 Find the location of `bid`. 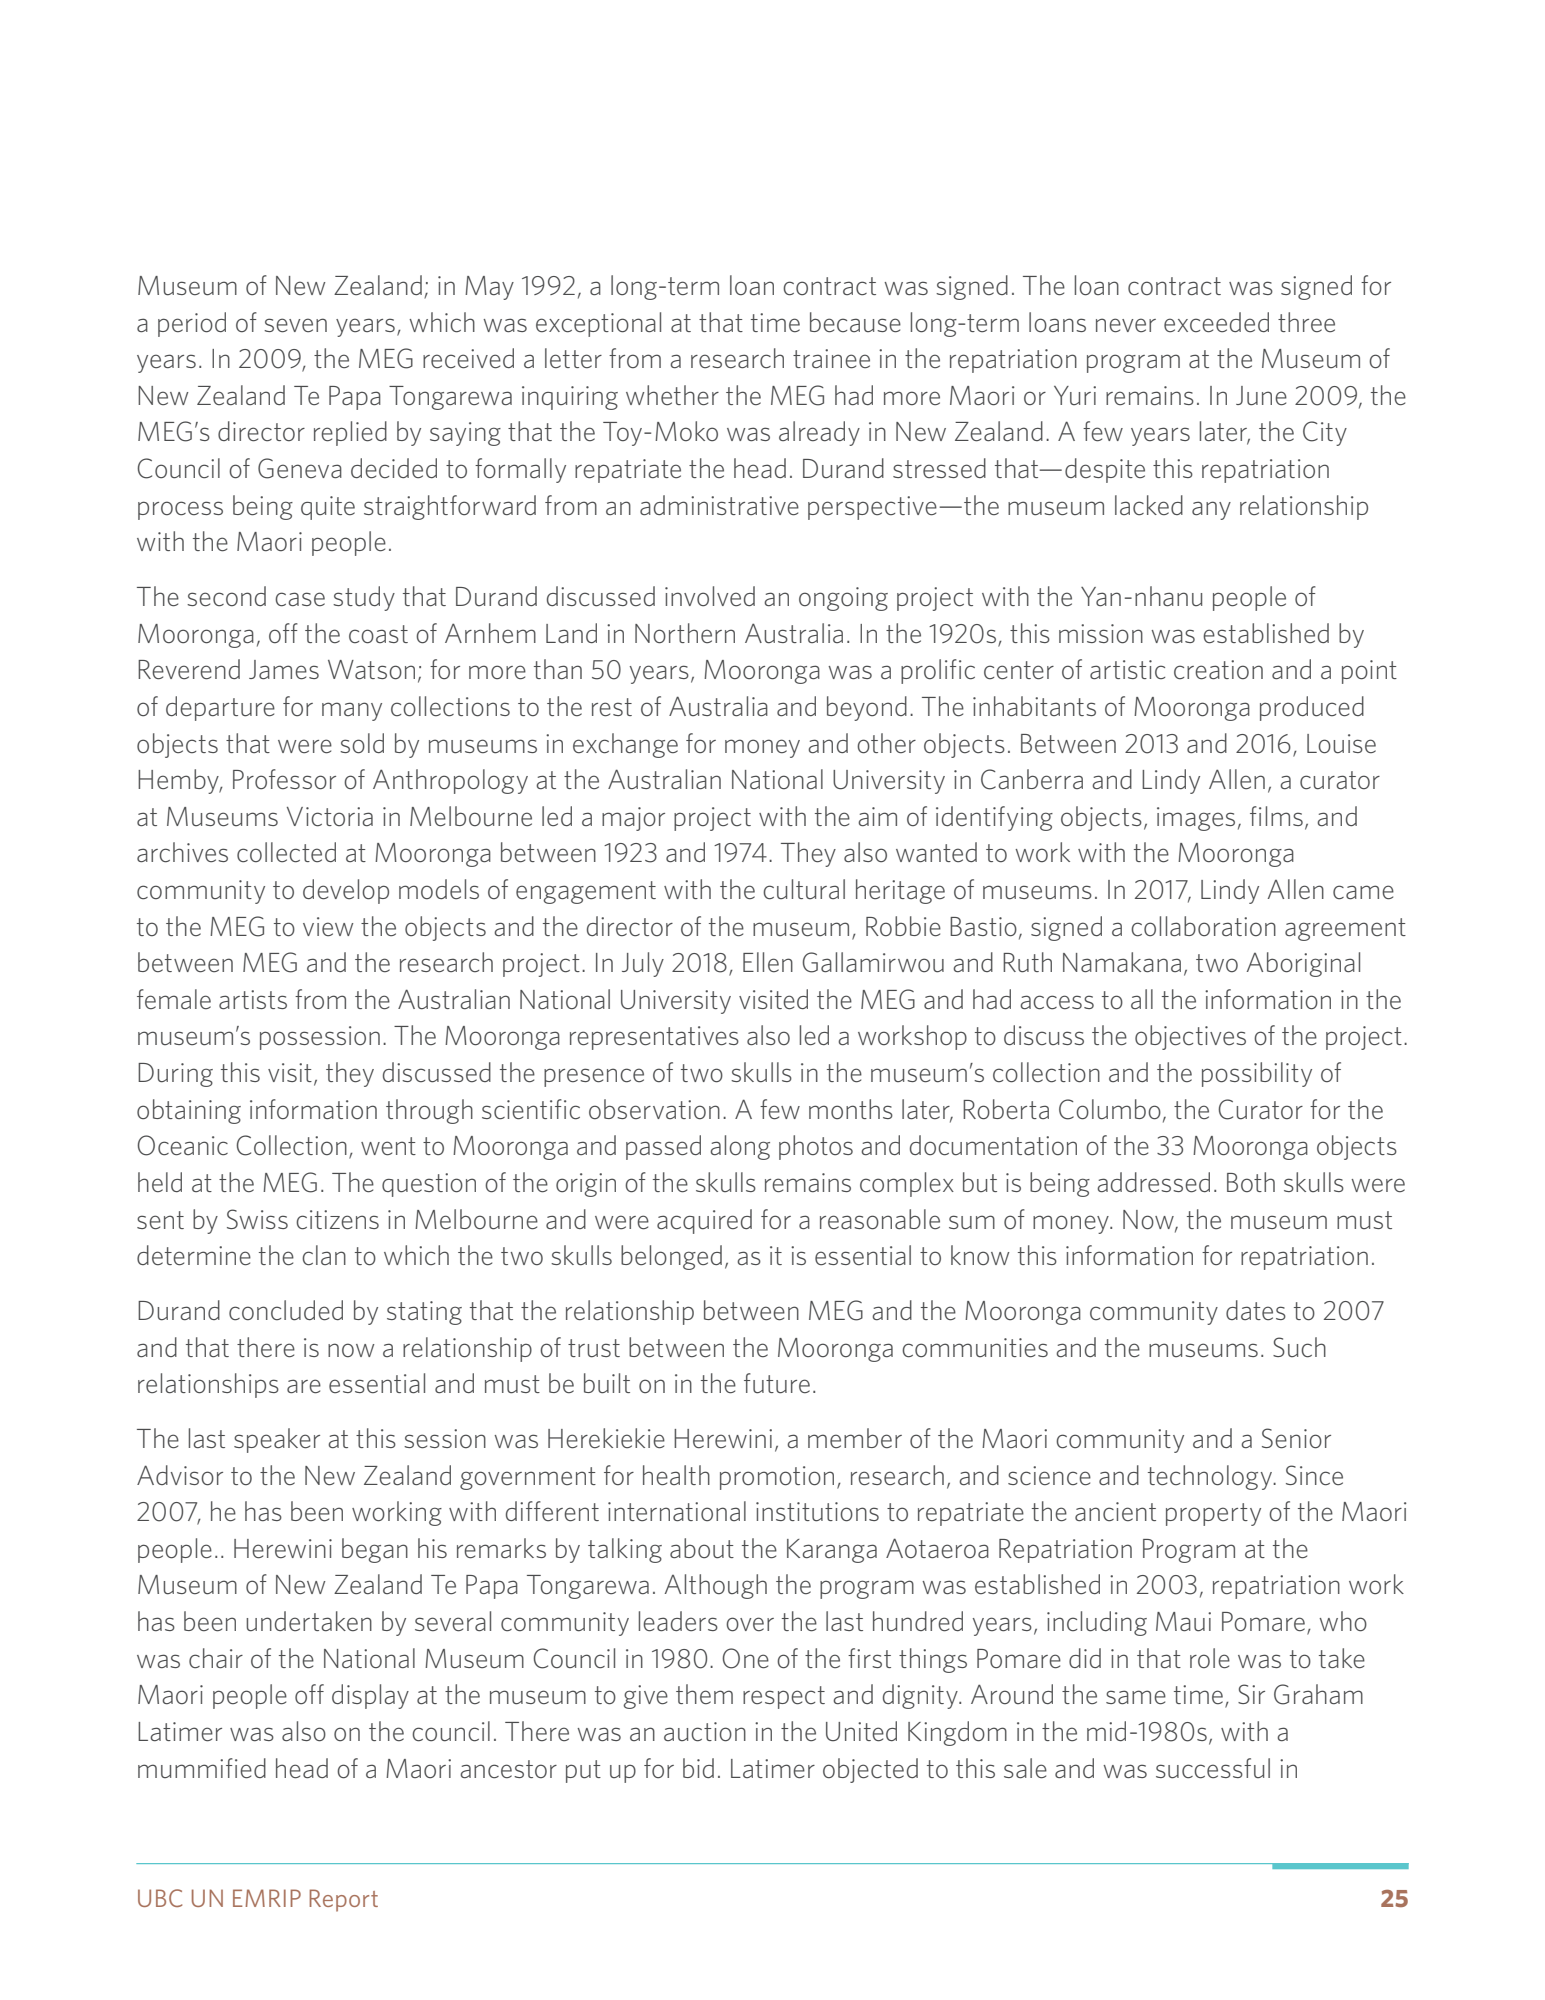

bid is located at coordinates (698, 1768).
